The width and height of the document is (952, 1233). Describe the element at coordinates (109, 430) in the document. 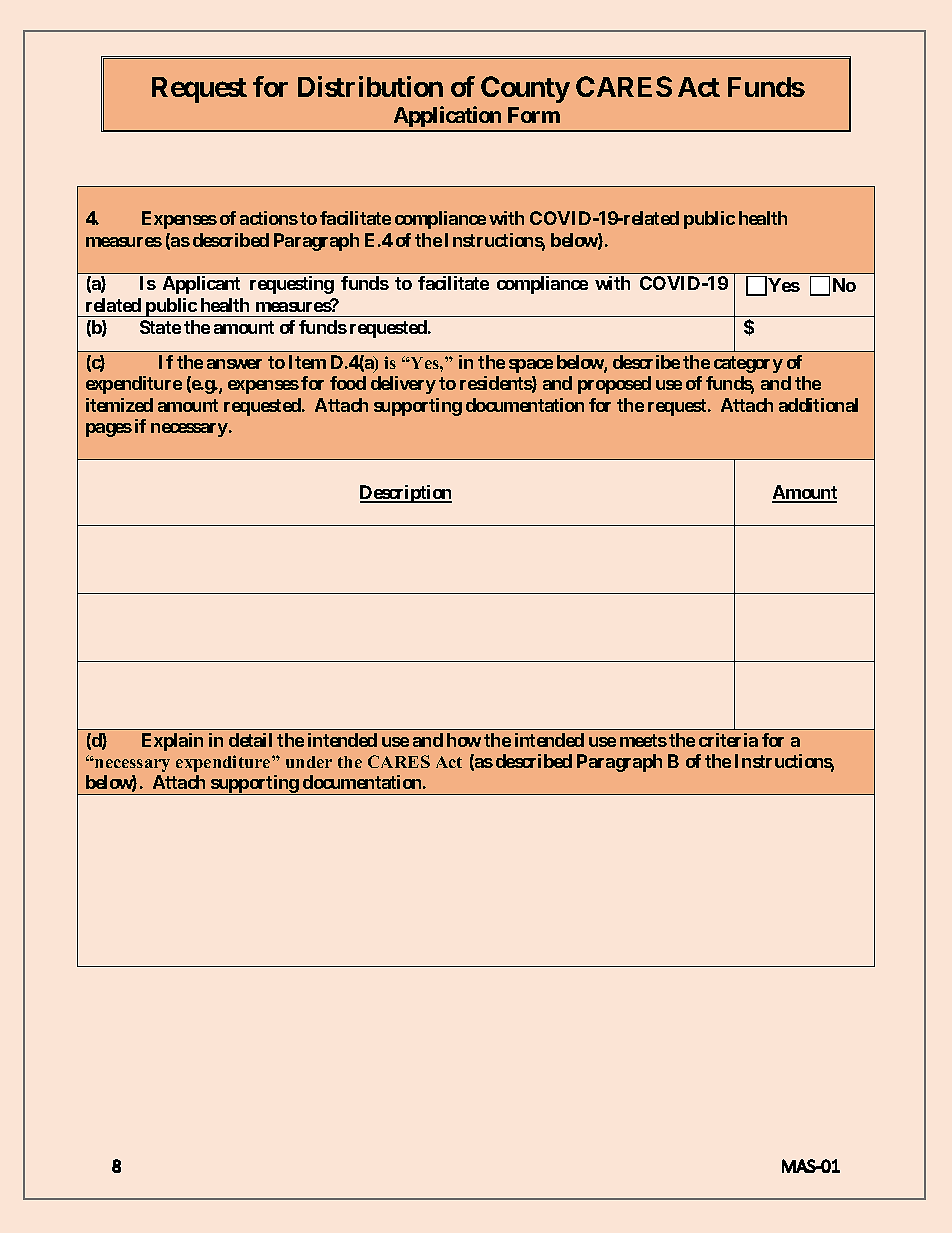

I see `pages` at that location.
